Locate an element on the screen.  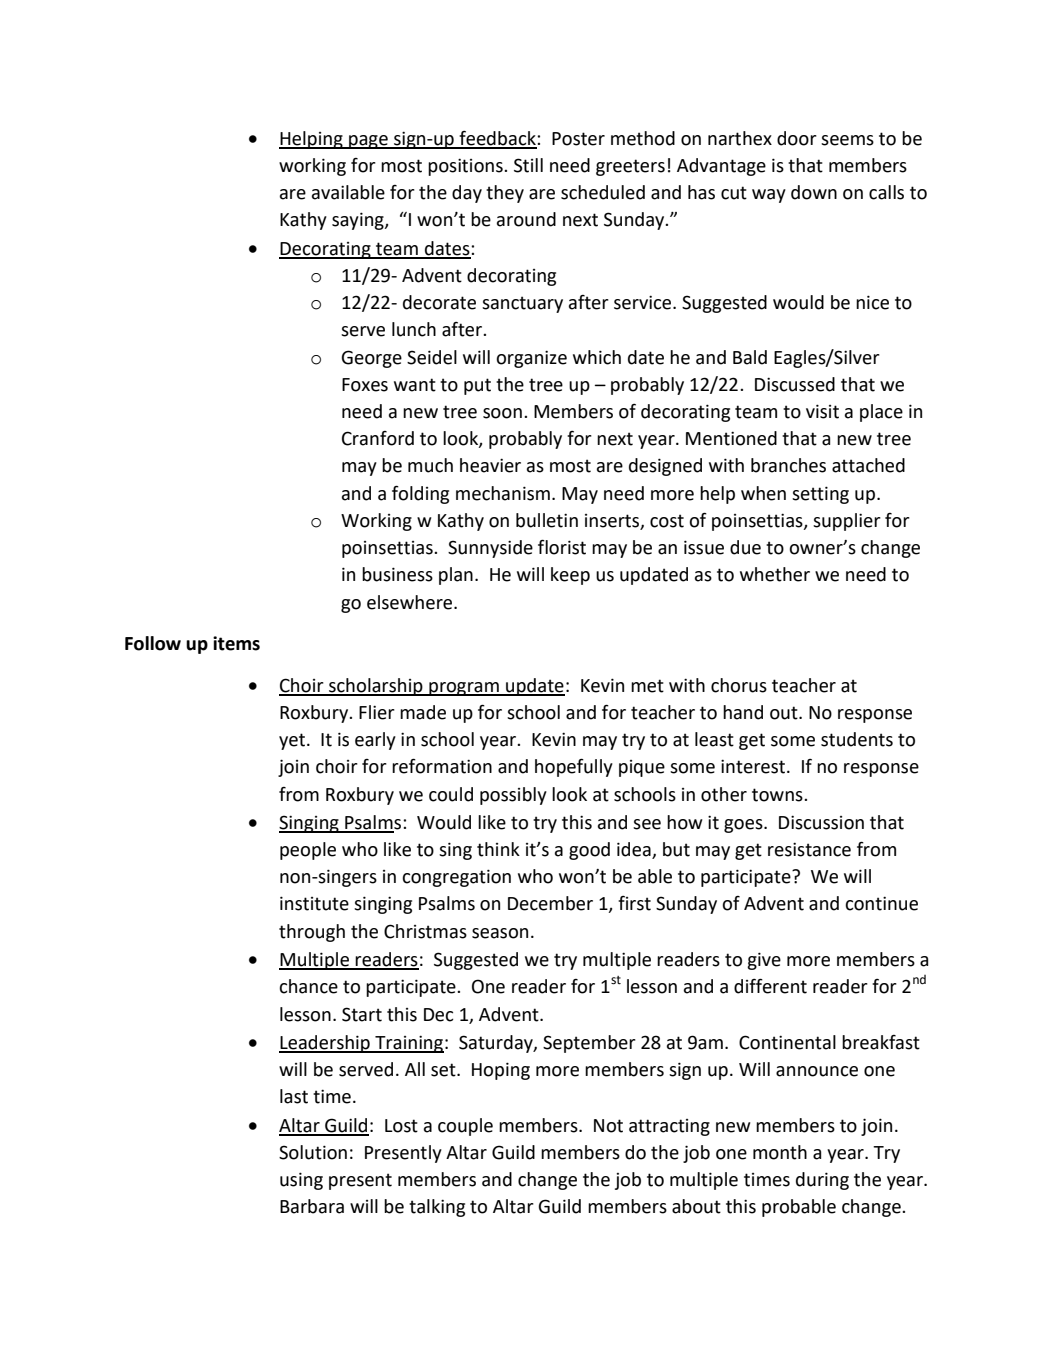
Solution is located at coordinates (313, 1152).
